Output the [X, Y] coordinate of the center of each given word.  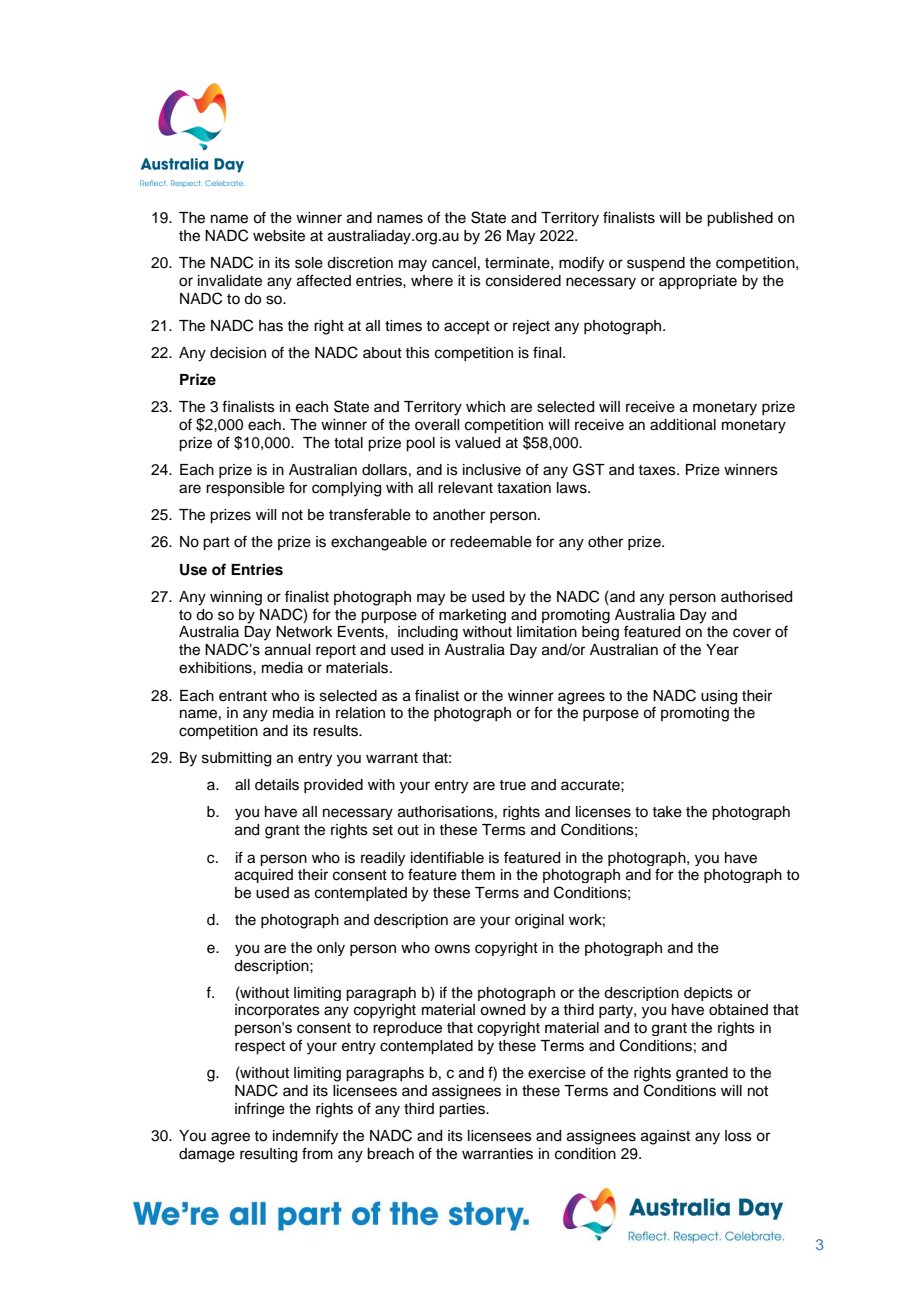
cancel [454, 263]
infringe [260, 1110]
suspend [656, 264]
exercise [557, 1073]
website [279, 236]
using [719, 697]
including [428, 633]
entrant [243, 696]
